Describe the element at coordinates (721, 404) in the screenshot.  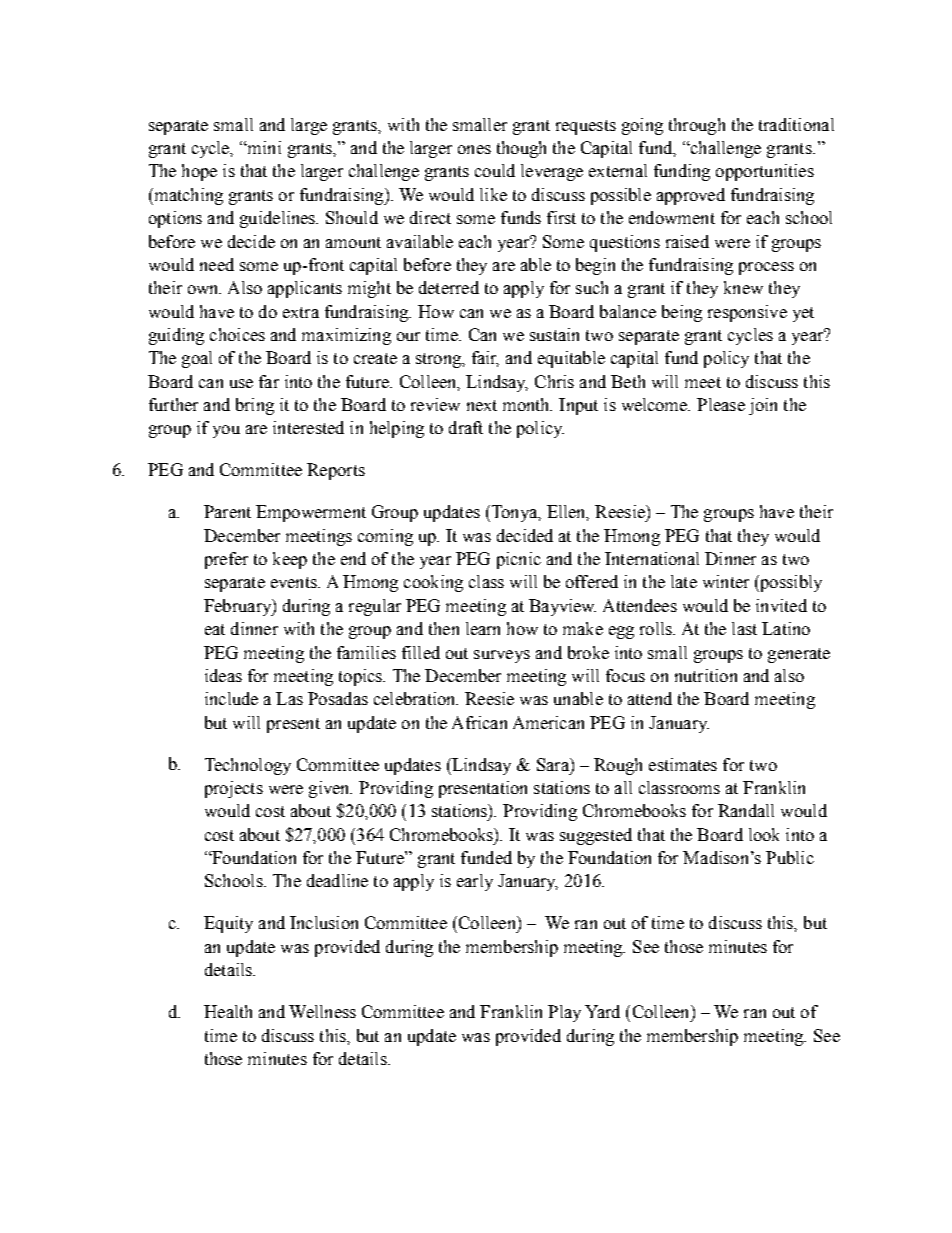
I see `Please` at that location.
